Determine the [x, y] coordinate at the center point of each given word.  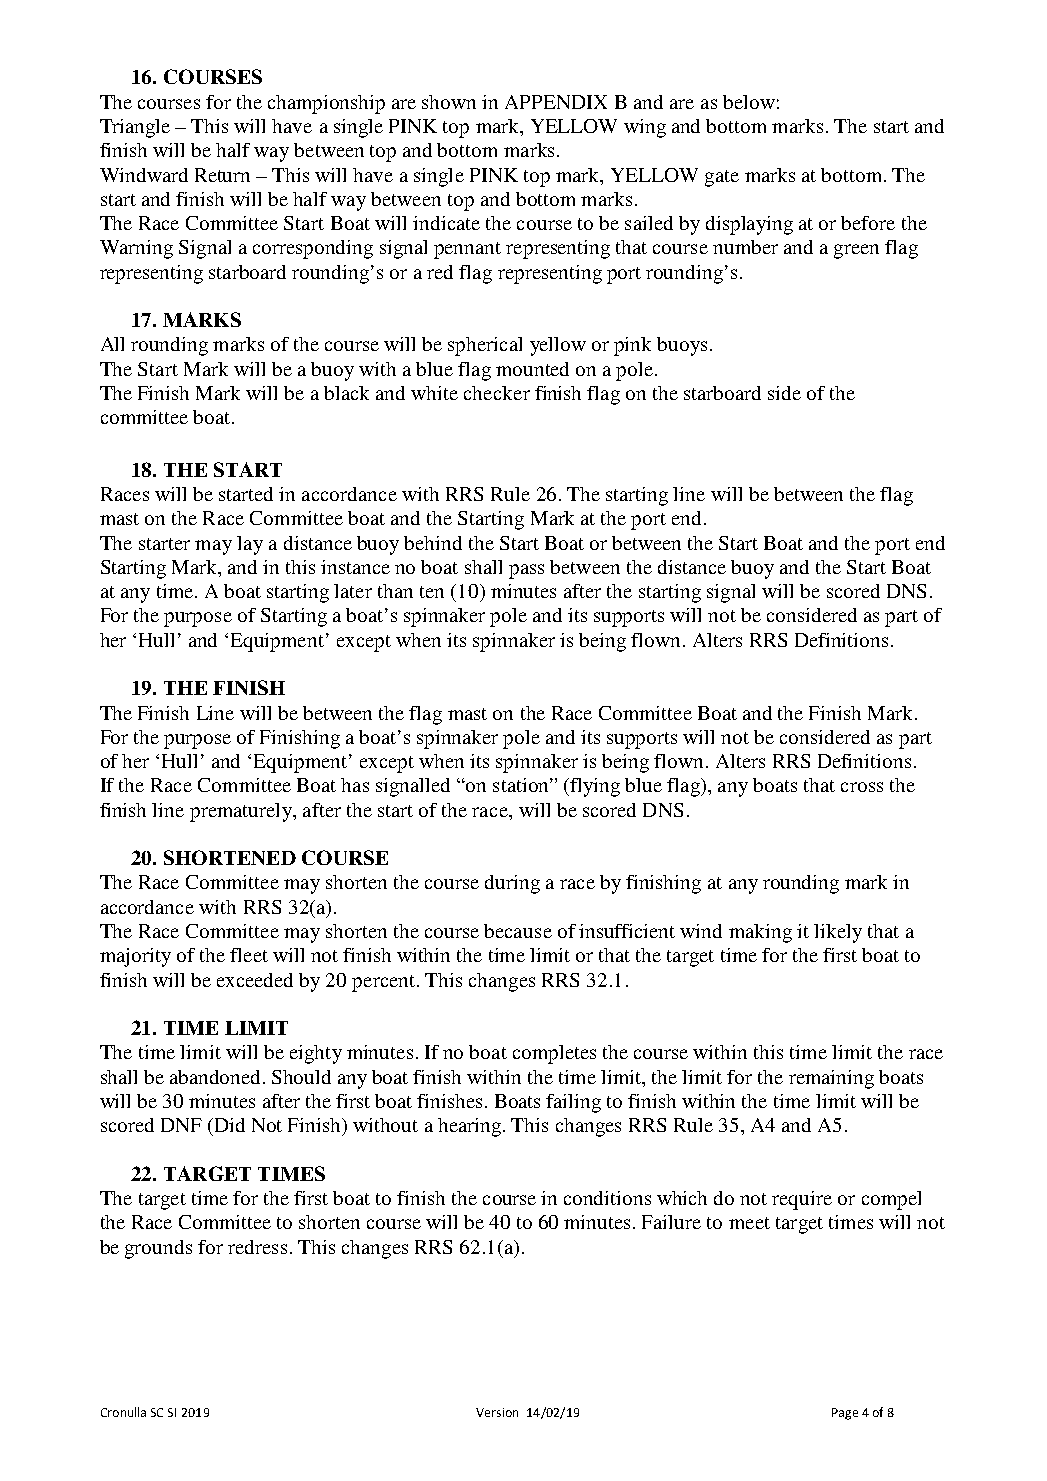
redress [257, 1247]
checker [497, 393]
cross [862, 787]
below [749, 102]
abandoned [215, 1077]
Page [845, 1414]
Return [222, 175]
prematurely [242, 812]
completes [554, 1054]
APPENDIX [556, 102]
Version [497, 1412]
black [346, 393]
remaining [831, 1079]
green [856, 251]
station [522, 785]
